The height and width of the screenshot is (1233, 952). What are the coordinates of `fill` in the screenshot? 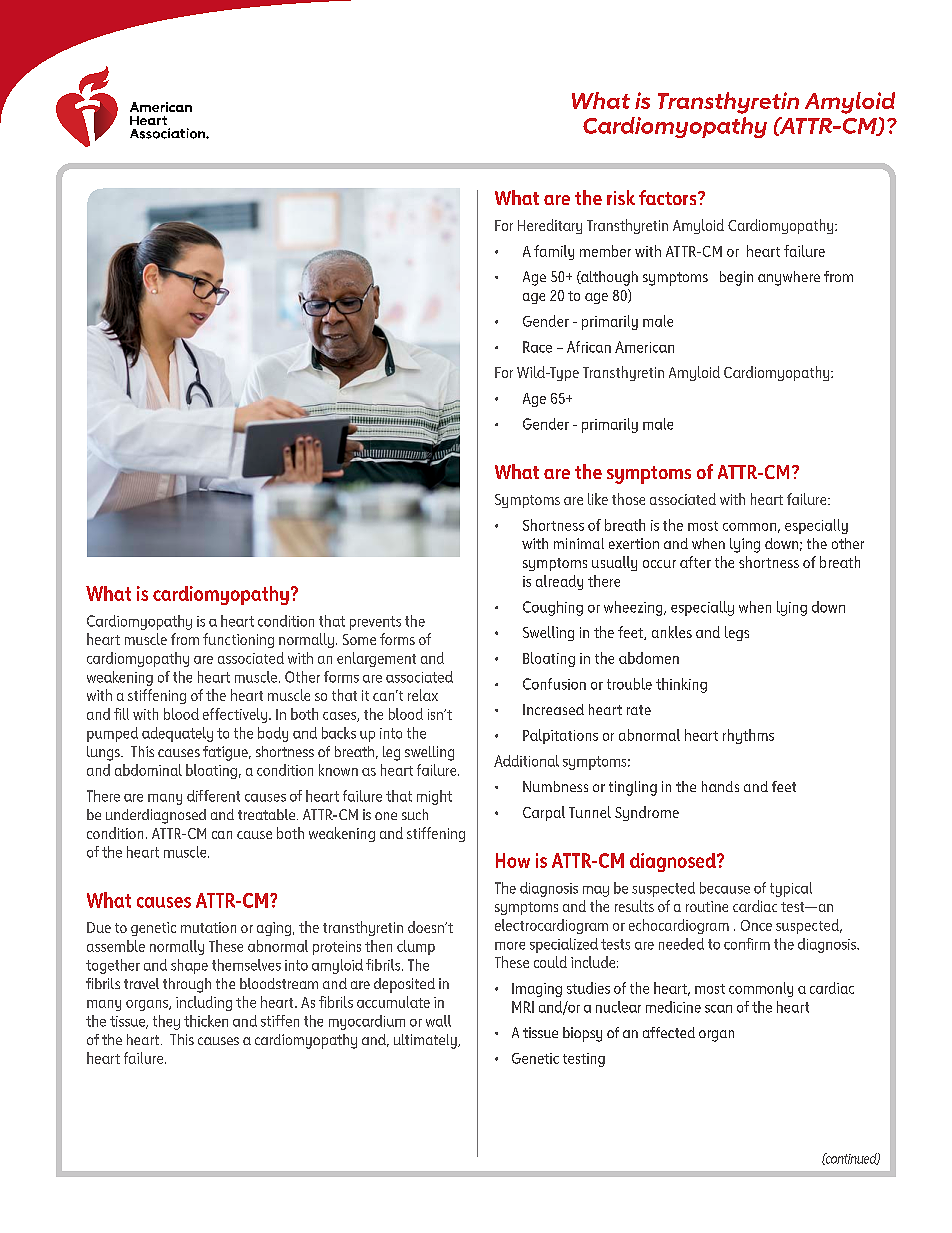 It's located at (121, 714).
